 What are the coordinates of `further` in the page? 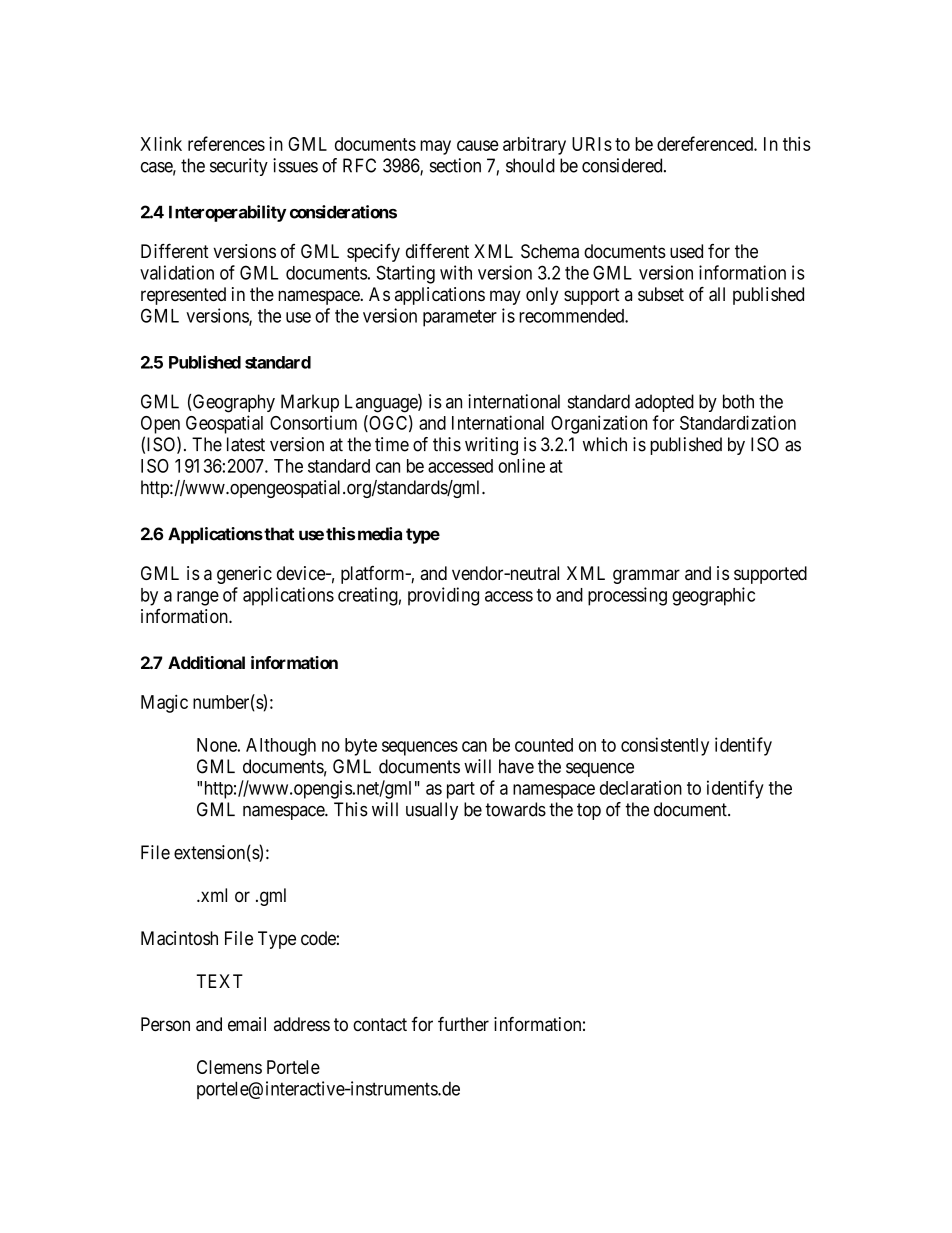 It's located at (463, 1024).
